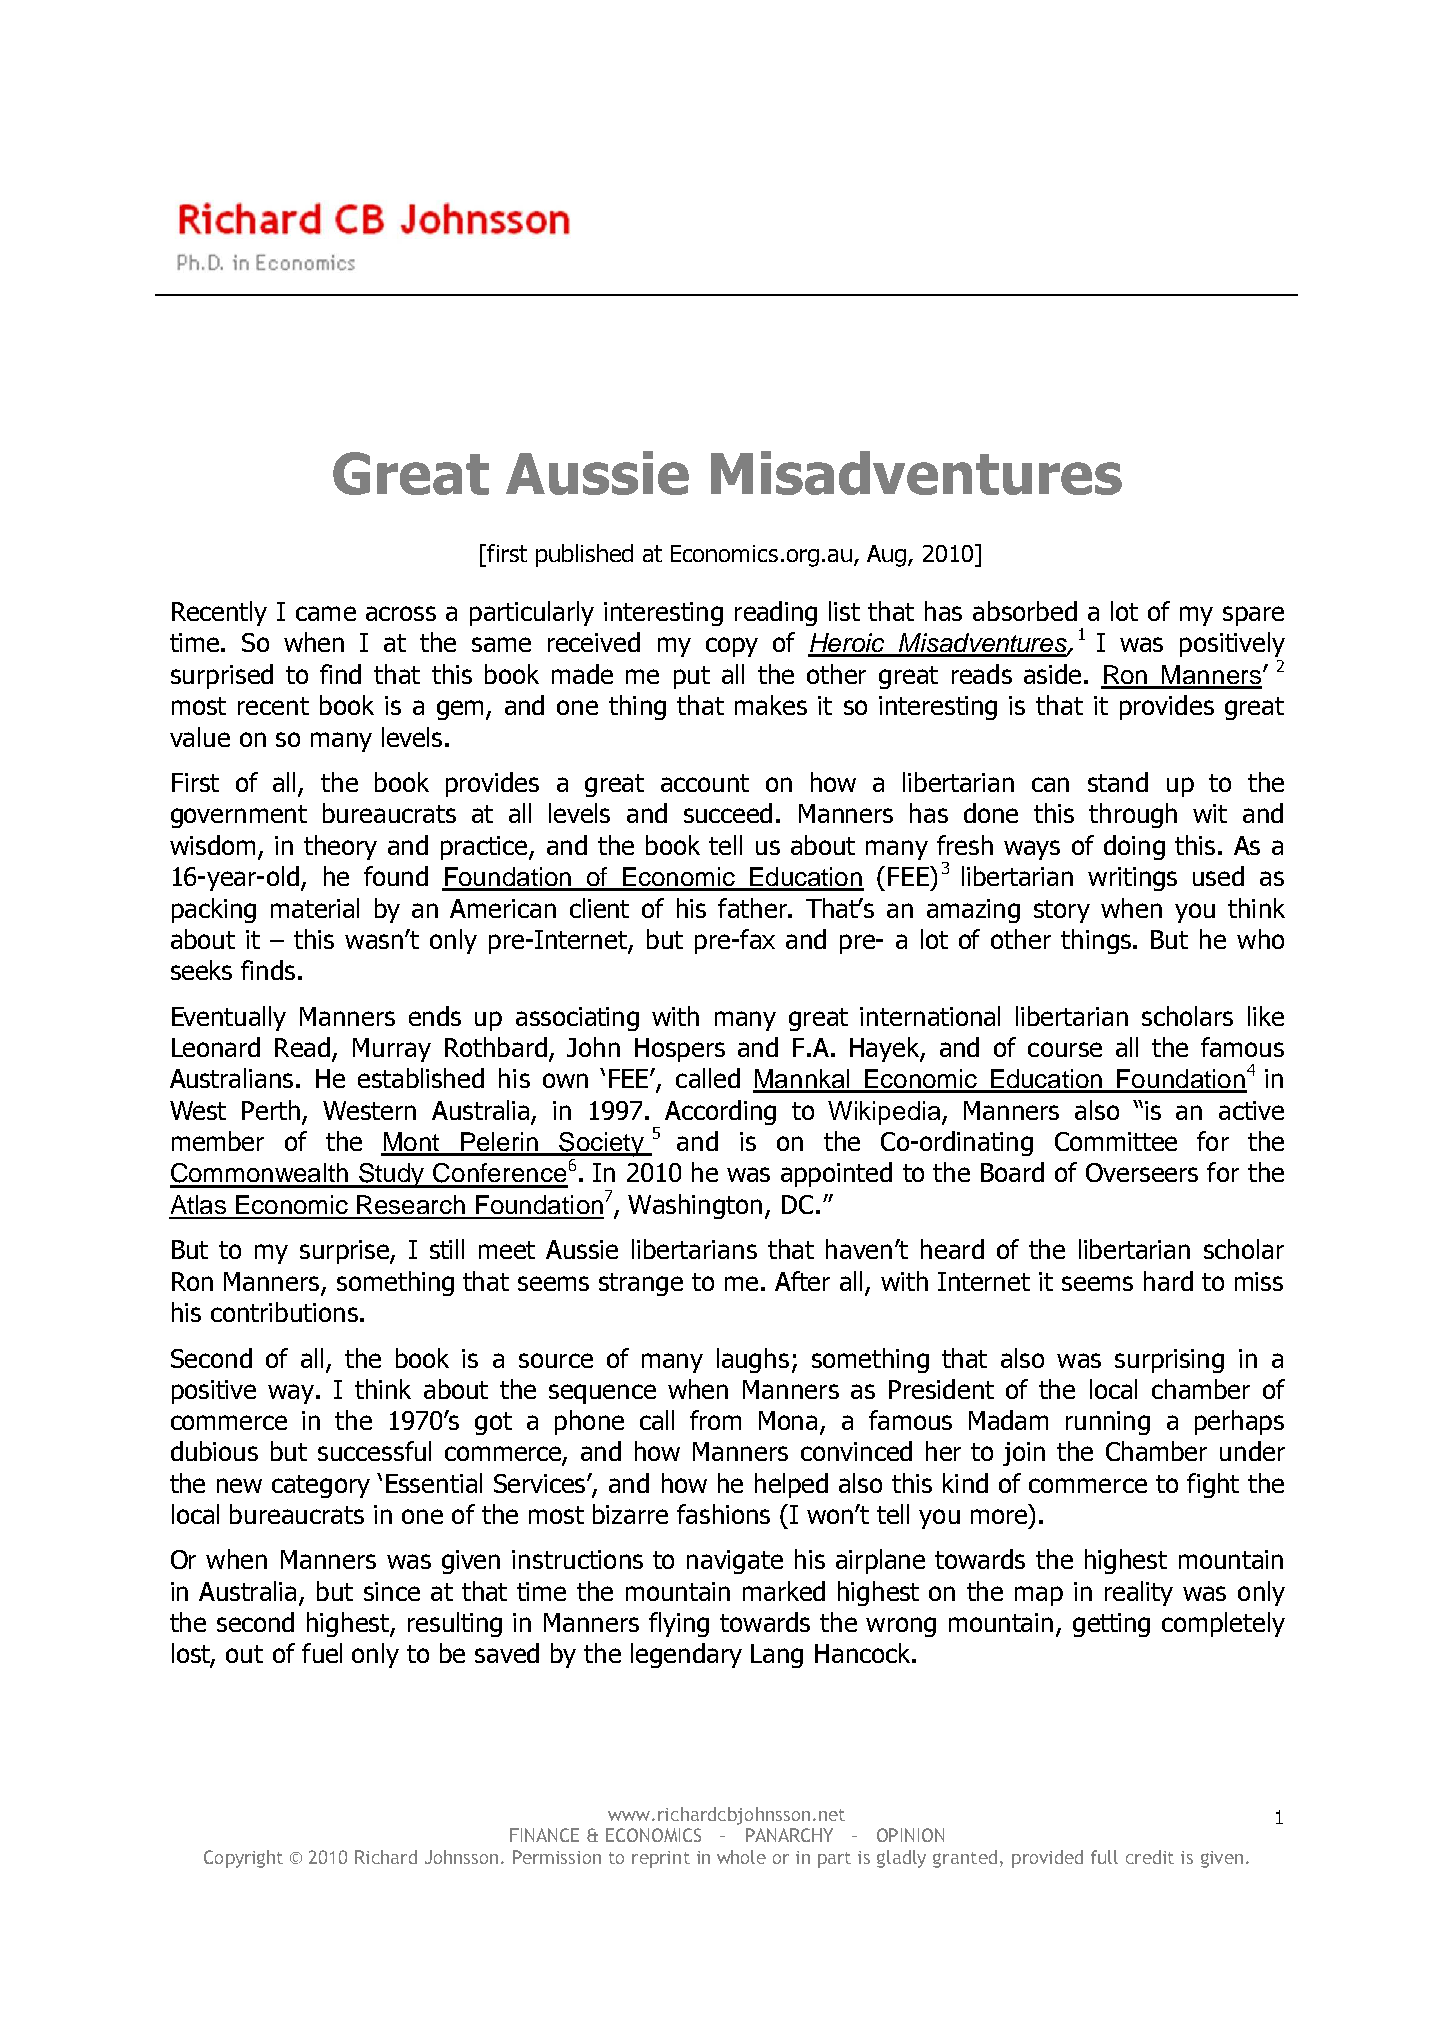  I want to click on client, so click(599, 908).
